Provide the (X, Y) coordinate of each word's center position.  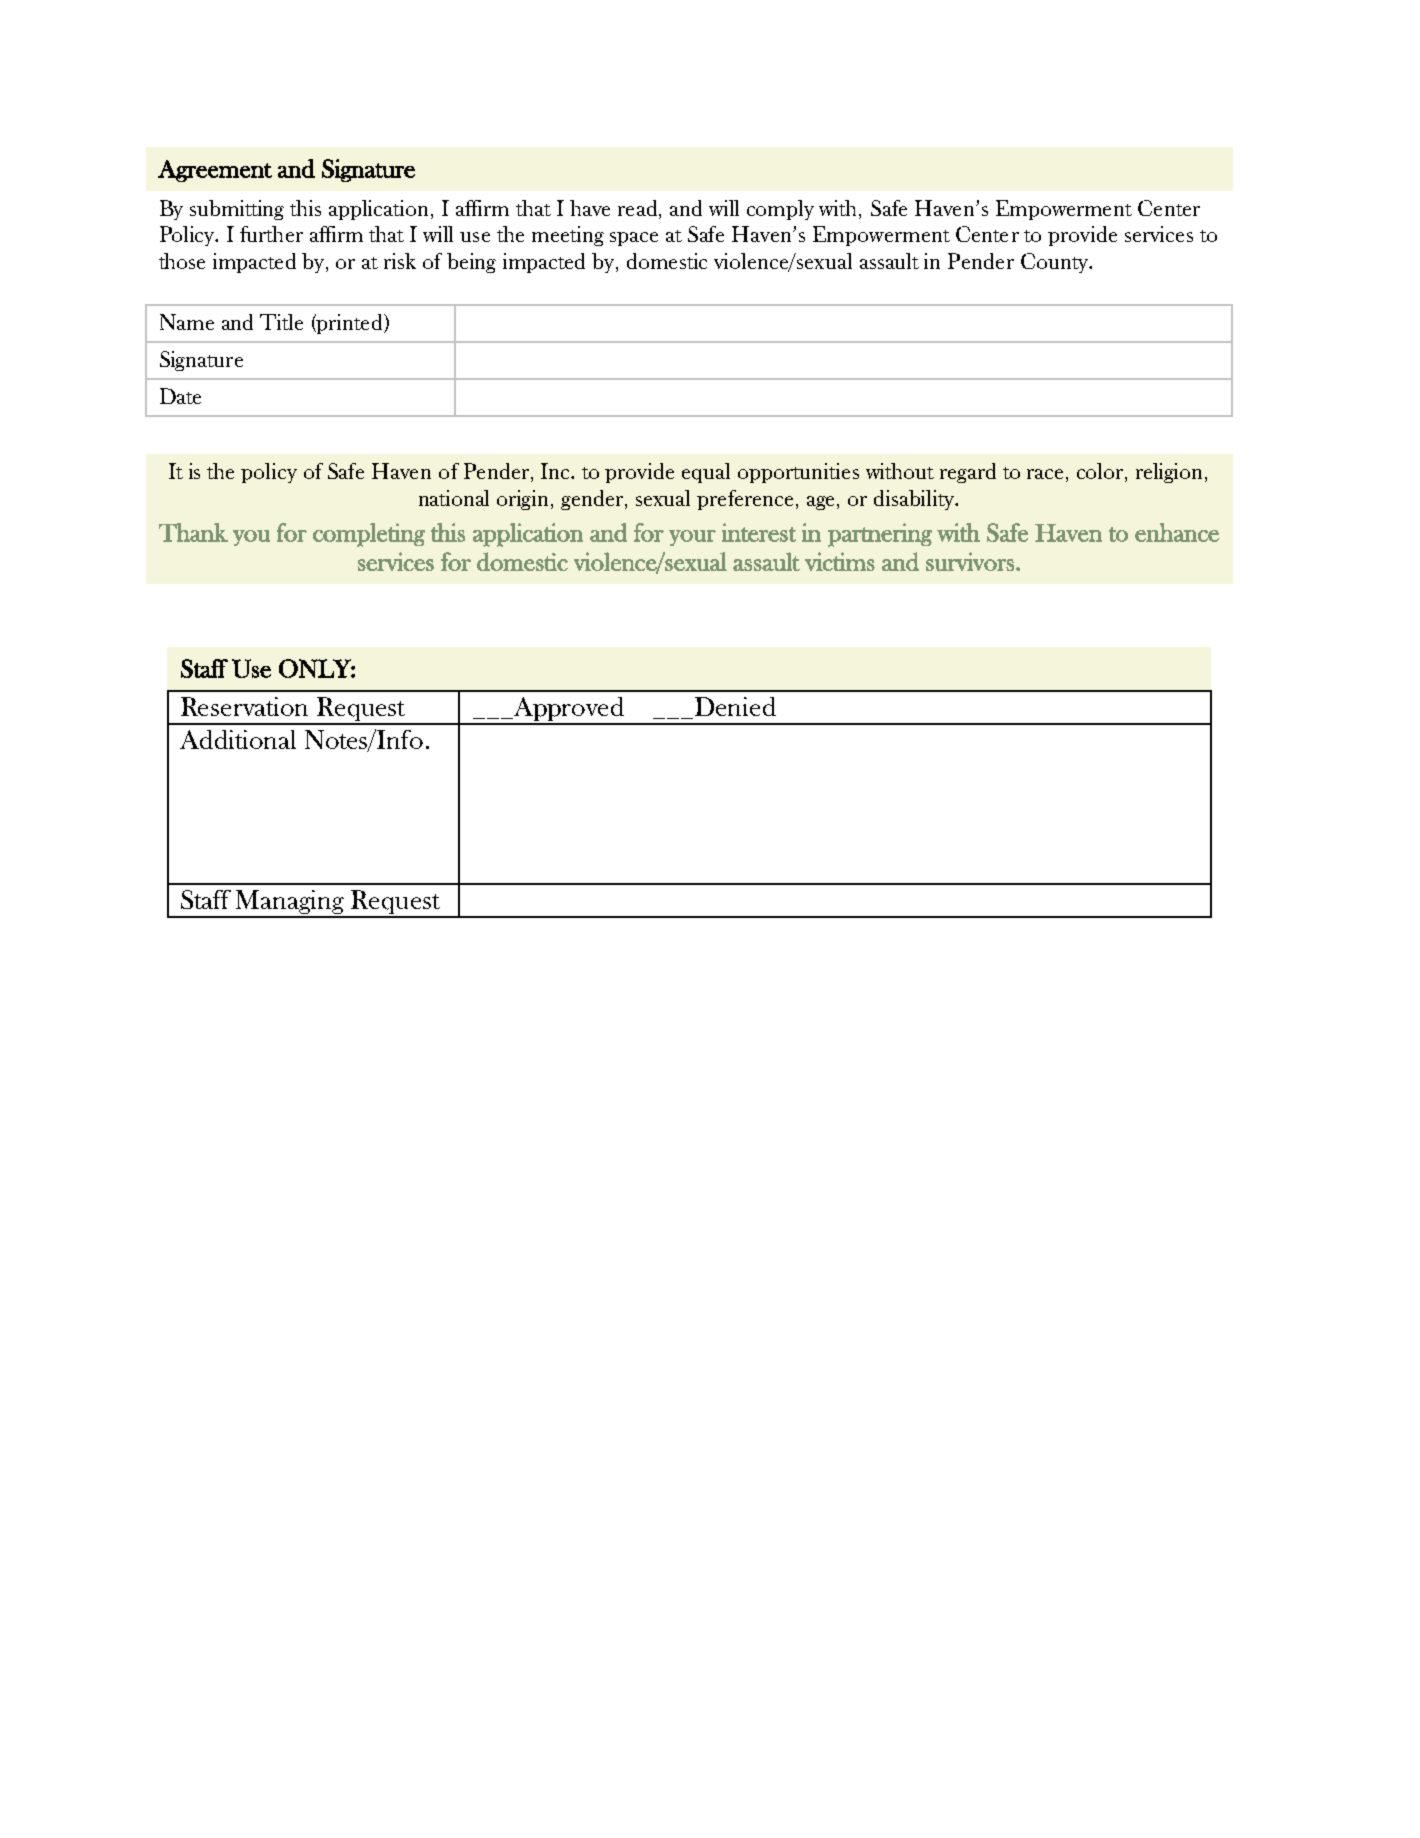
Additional (238, 739)
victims (840, 561)
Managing (291, 903)
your (692, 538)
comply (780, 210)
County (1055, 263)
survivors (970, 561)
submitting (237, 210)
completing (369, 535)
